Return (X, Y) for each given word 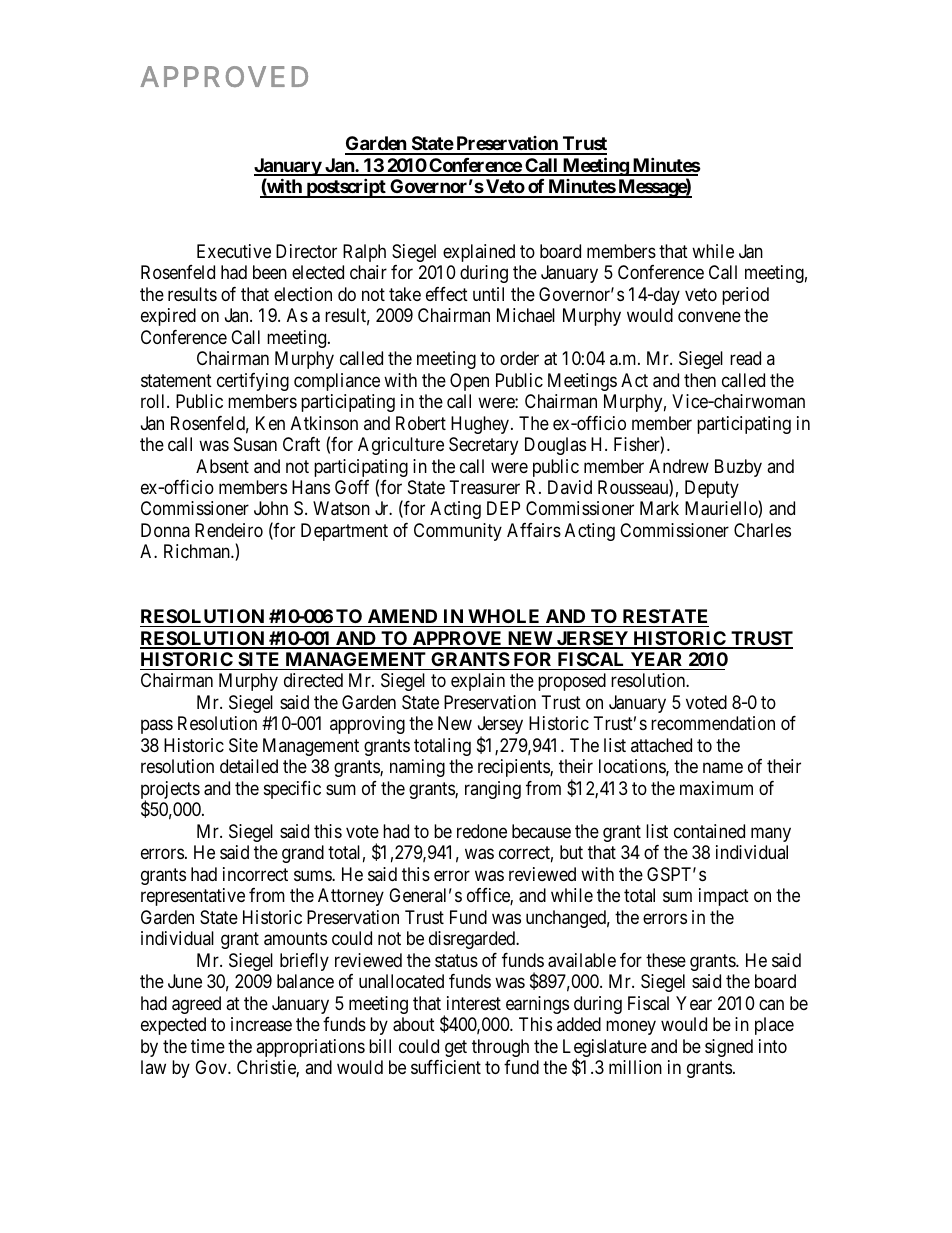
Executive (234, 251)
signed (729, 1048)
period (745, 296)
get (456, 1048)
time (208, 1046)
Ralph (364, 253)
